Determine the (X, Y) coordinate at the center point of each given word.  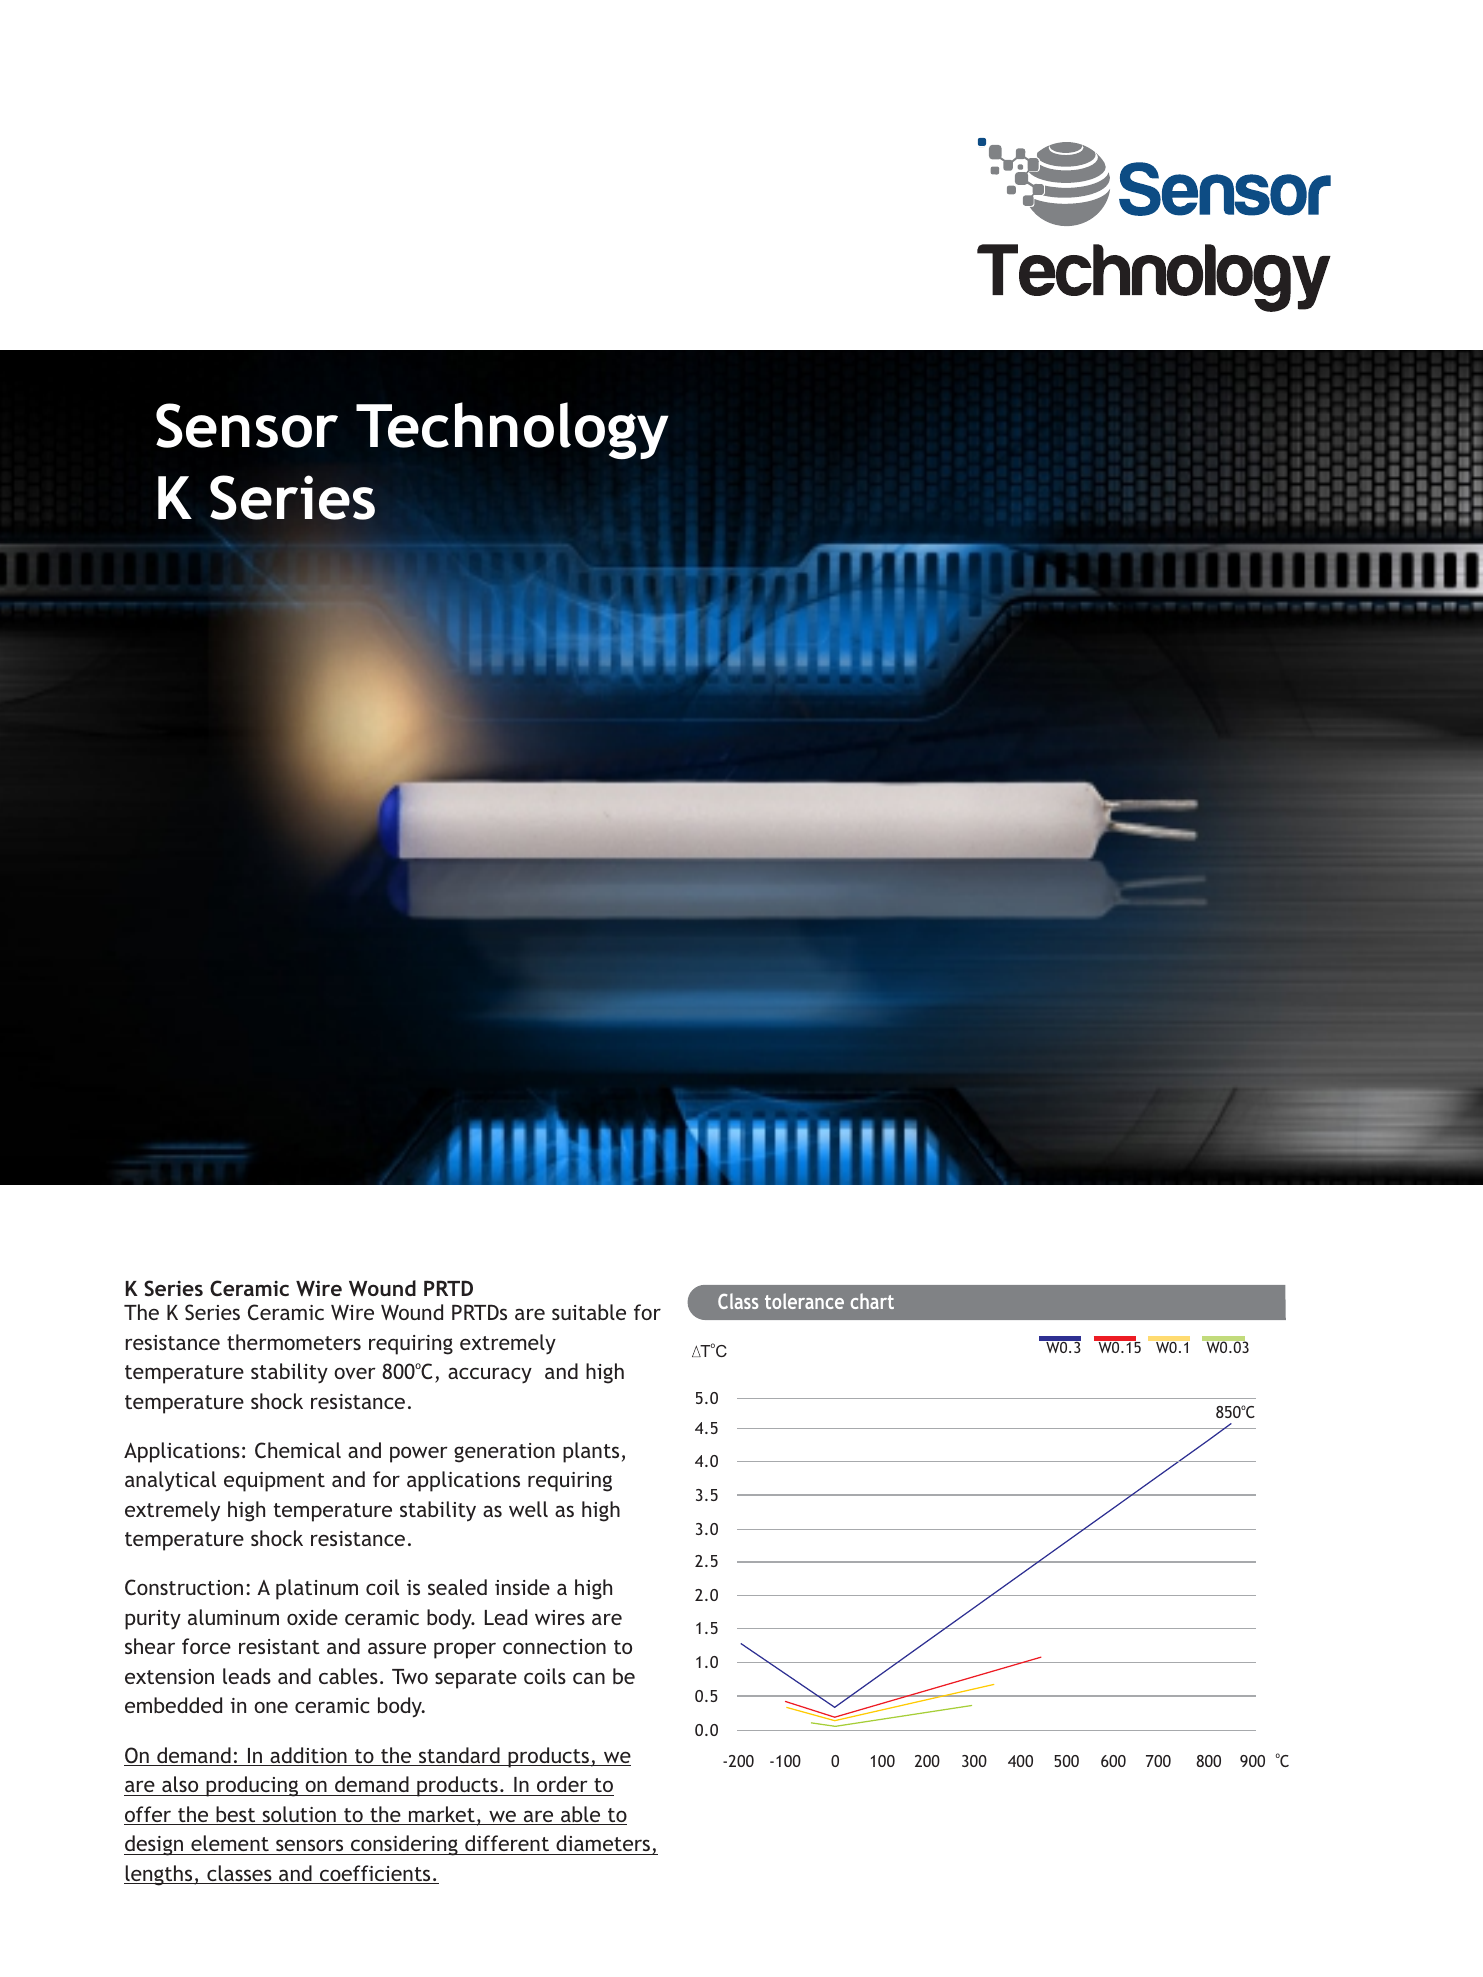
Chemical (298, 1450)
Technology (512, 431)
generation (504, 1453)
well (528, 1509)
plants (591, 1452)
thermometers (294, 1342)
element (230, 1843)
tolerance (804, 1301)
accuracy (490, 1375)
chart (872, 1301)
